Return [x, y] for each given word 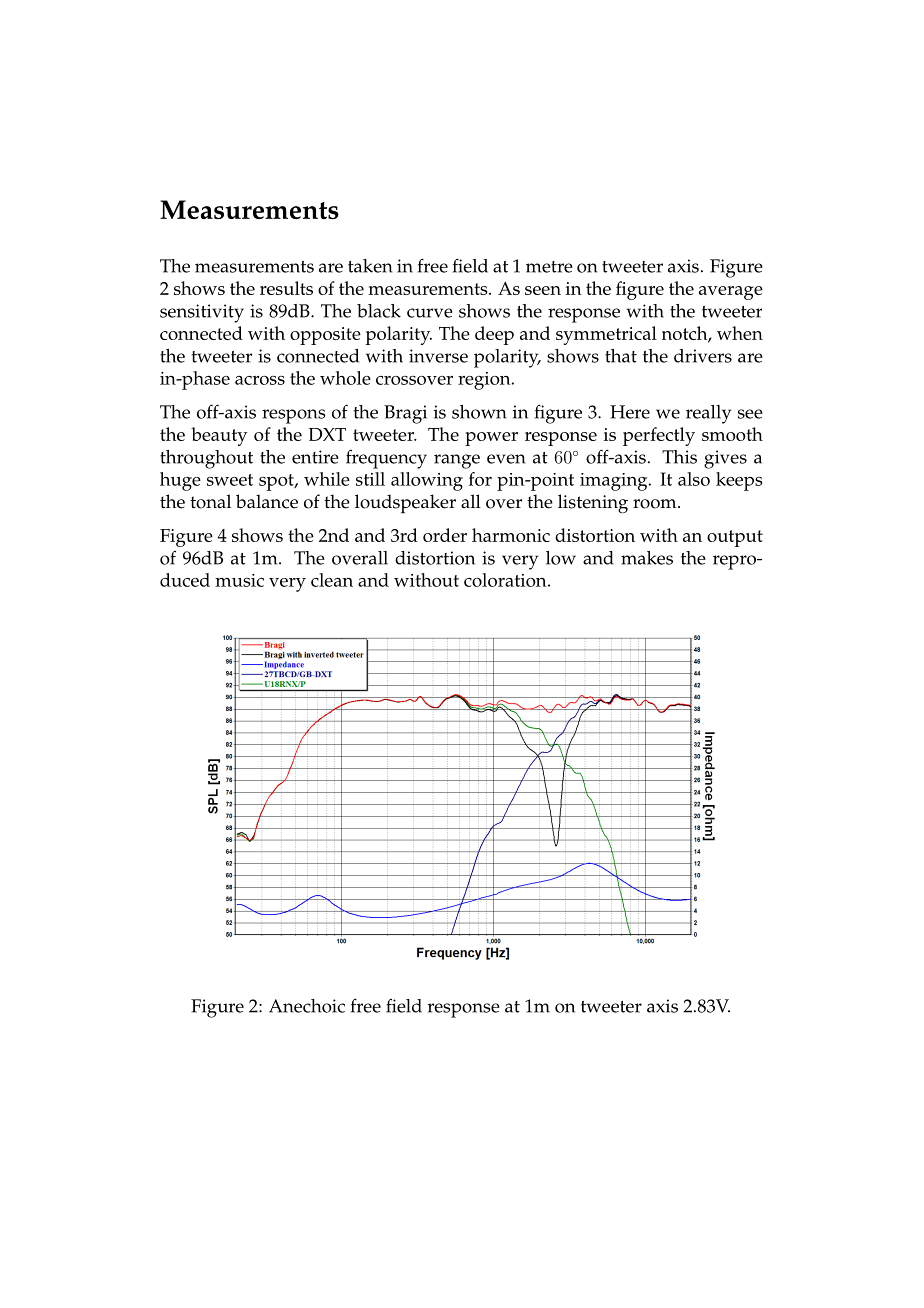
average [731, 293]
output [735, 538]
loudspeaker [405, 504]
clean [332, 580]
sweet [230, 480]
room [656, 504]
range [457, 461]
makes [647, 558]
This [679, 457]
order [445, 535]
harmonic [511, 535]
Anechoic [307, 1006]
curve [430, 313]
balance [267, 501]
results [286, 288]
